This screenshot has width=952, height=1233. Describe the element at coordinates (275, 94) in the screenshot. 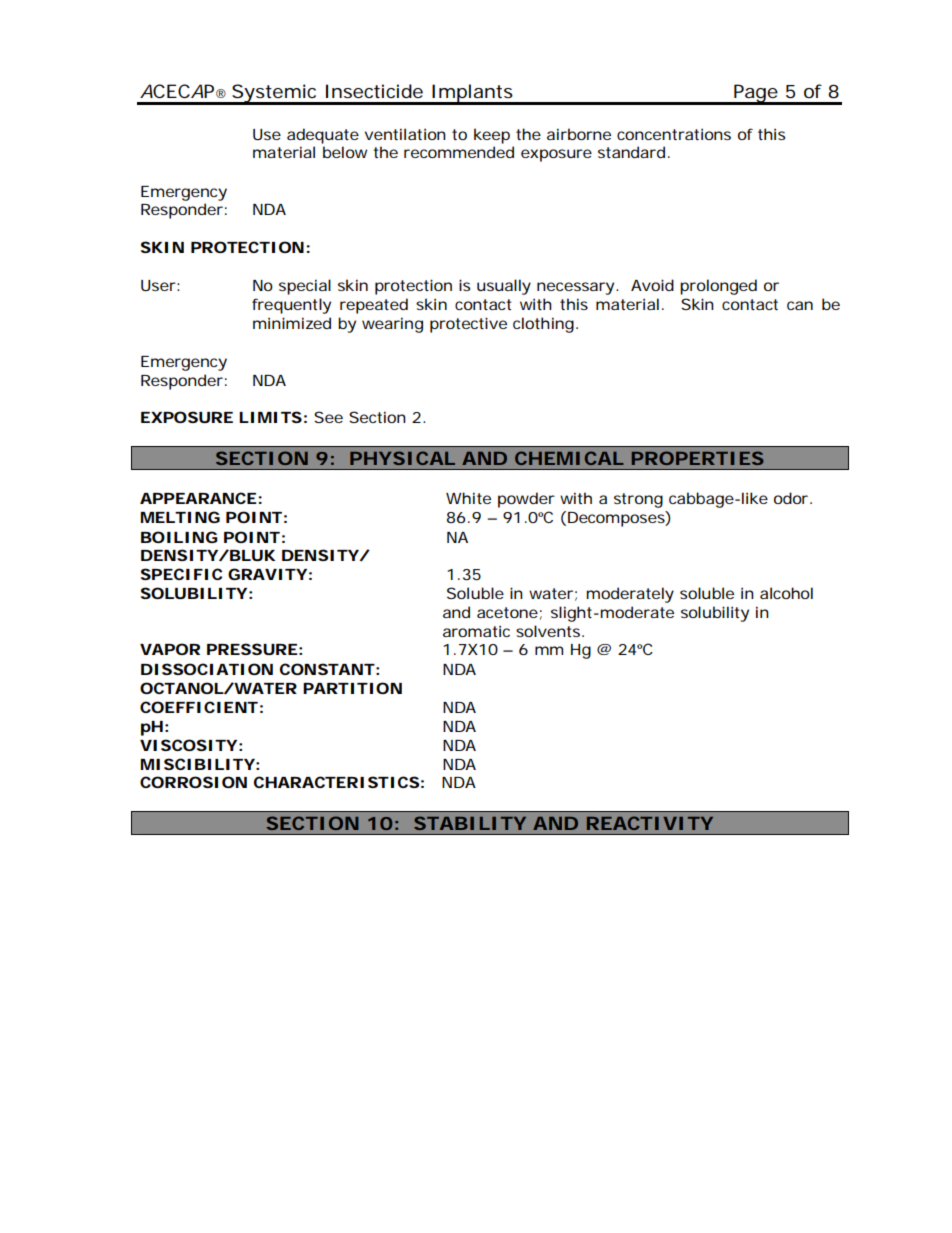

I see `Systemic` at that location.
